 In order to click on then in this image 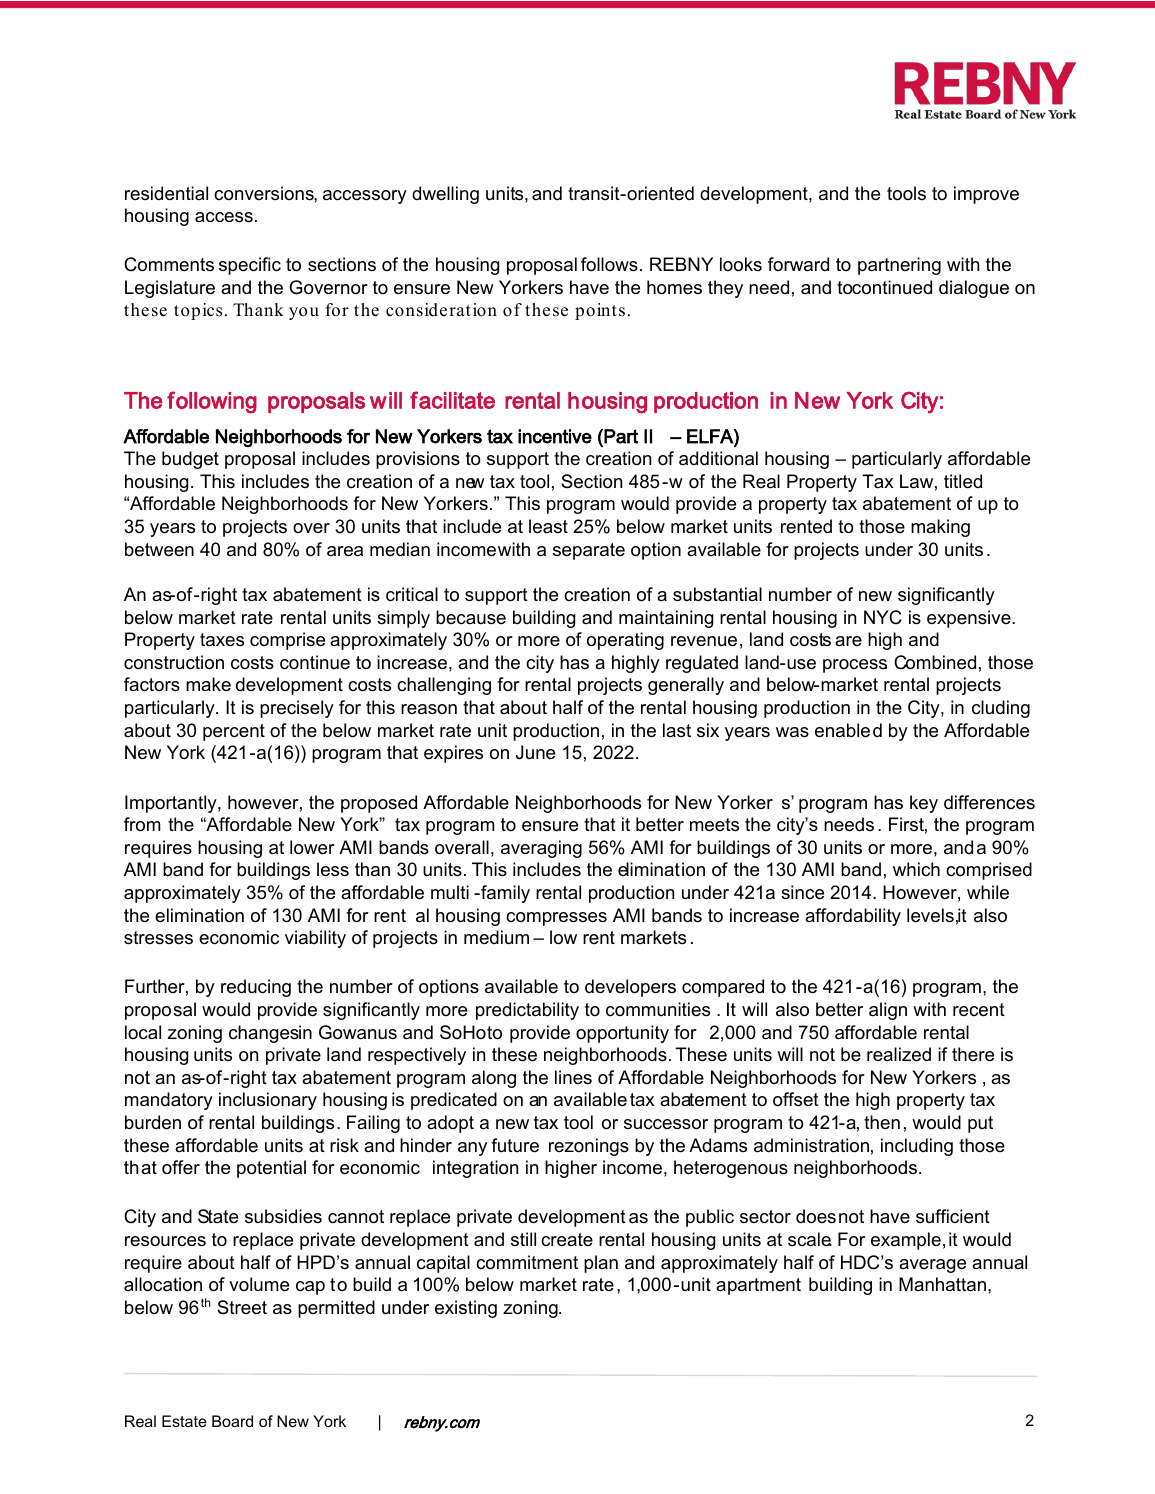, I will do `click(882, 1122)`.
